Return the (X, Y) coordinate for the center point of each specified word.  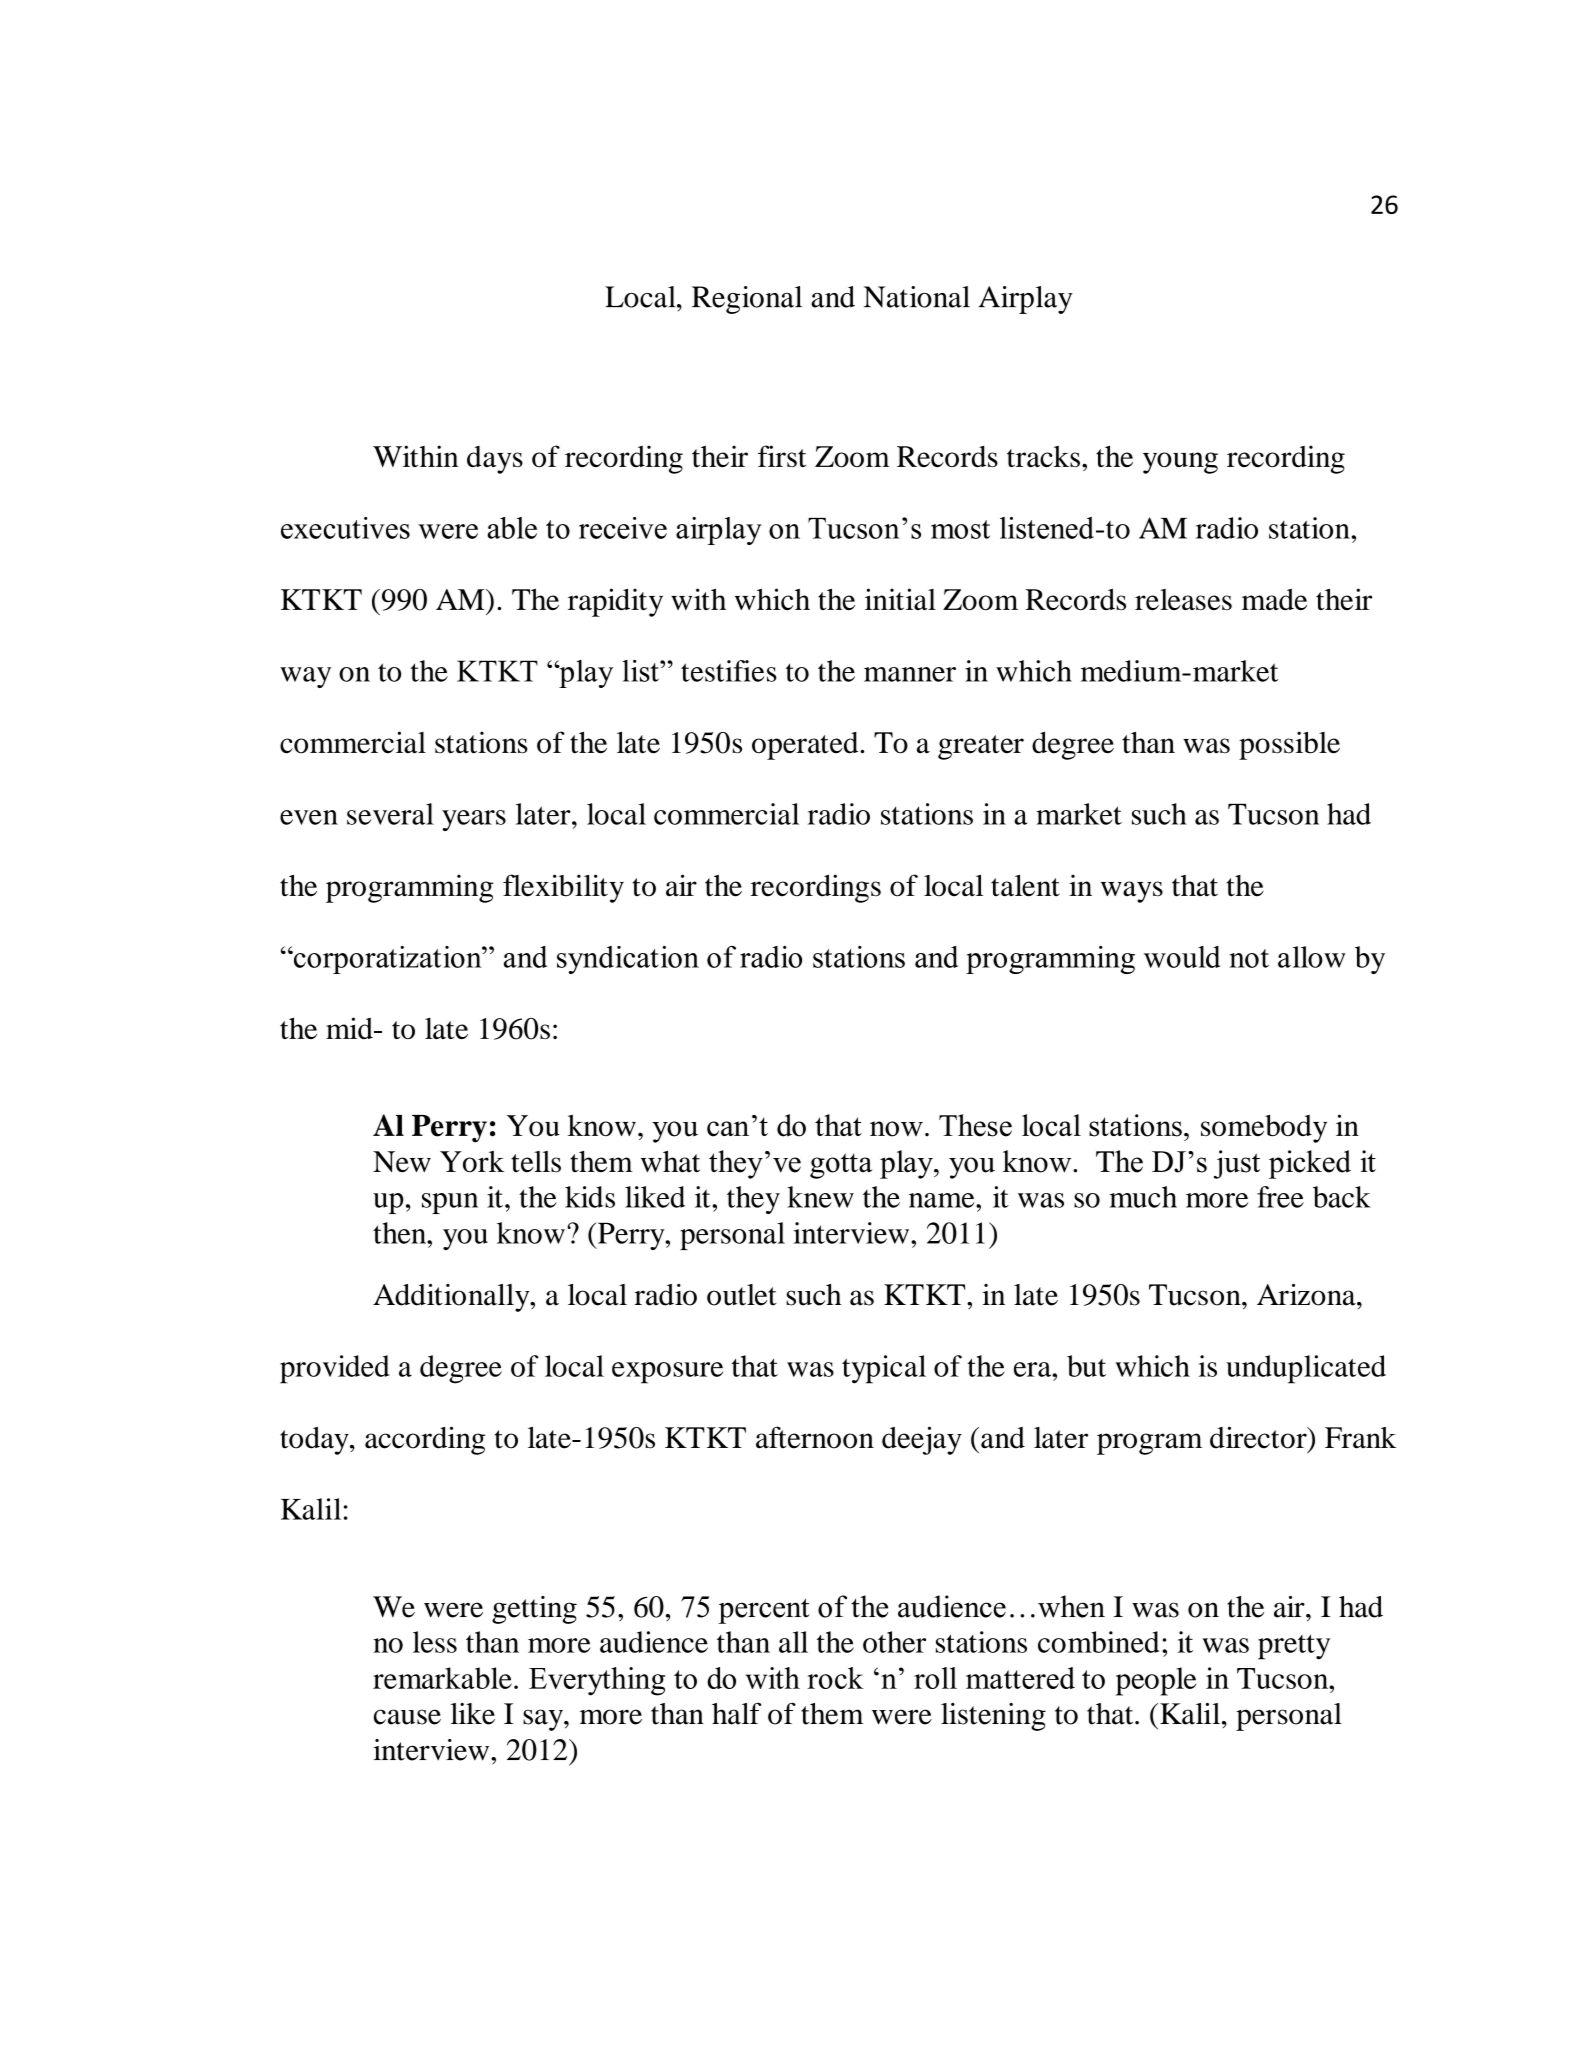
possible (1289, 745)
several (390, 814)
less (435, 1642)
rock (835, 1678)
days (495, 460)
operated (806, 746)
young (1180, 463)
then (400, 1233)
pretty (1294, 1647)
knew (820, 1197)
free (1280, 1197)
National (917, 297)
